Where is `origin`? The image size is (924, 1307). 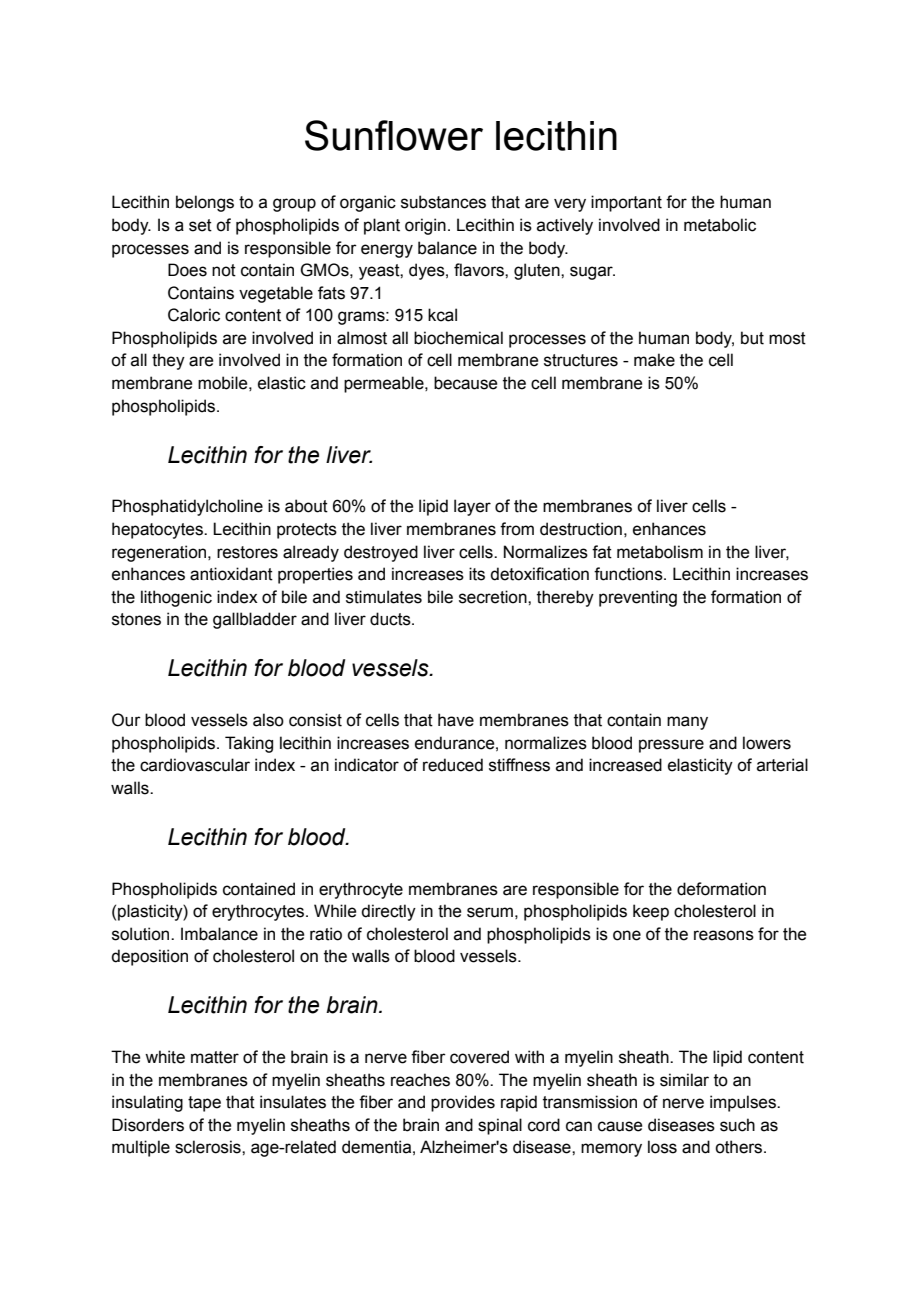 origin is located at coordinates (425, 226).
